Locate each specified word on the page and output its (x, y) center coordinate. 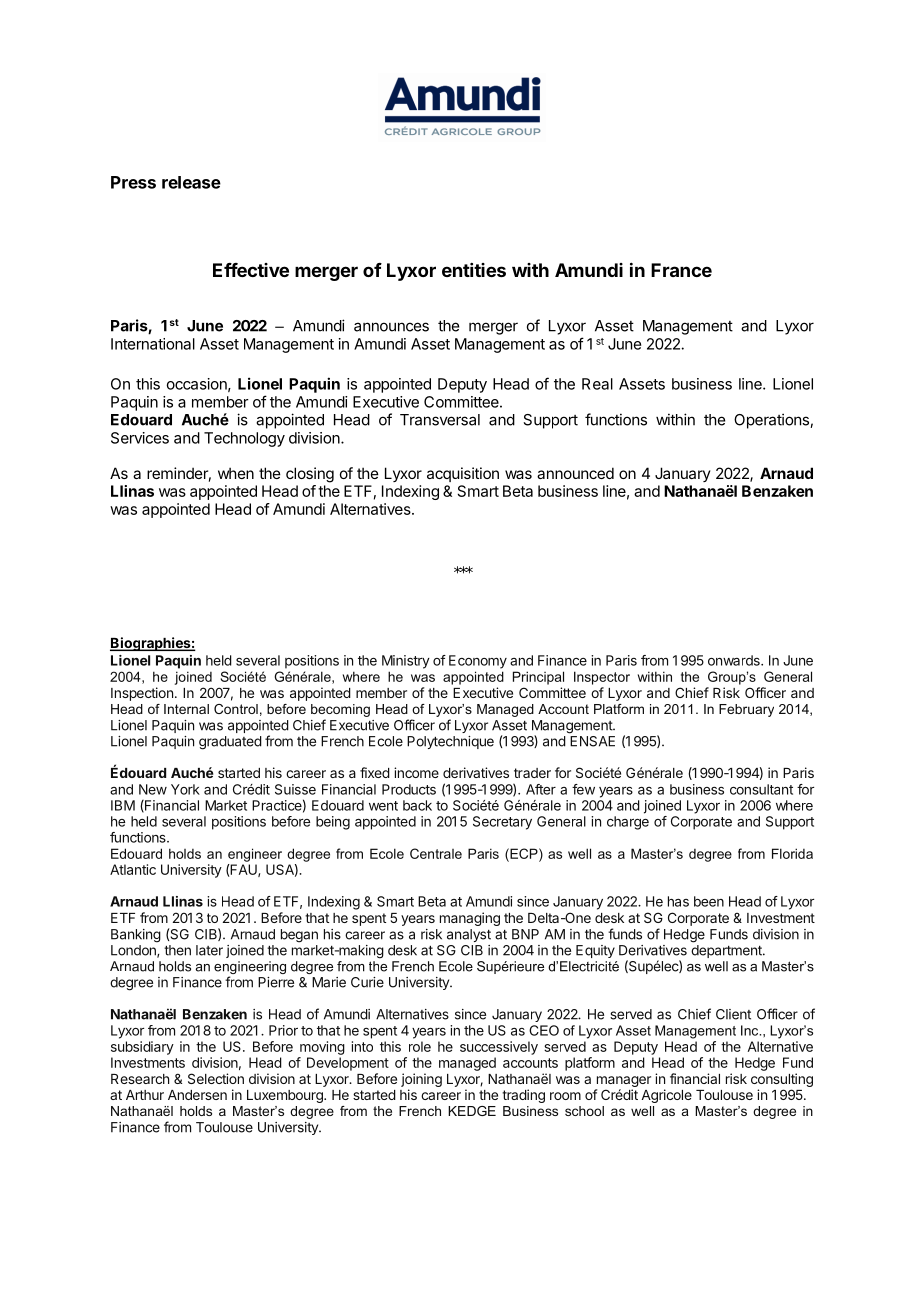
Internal (186, 709)
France (681, 270)
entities (474, 270)
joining (421, 1080)
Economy (478, 662)
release (191, 182)
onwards (735, 660)
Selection (216, 1078)
